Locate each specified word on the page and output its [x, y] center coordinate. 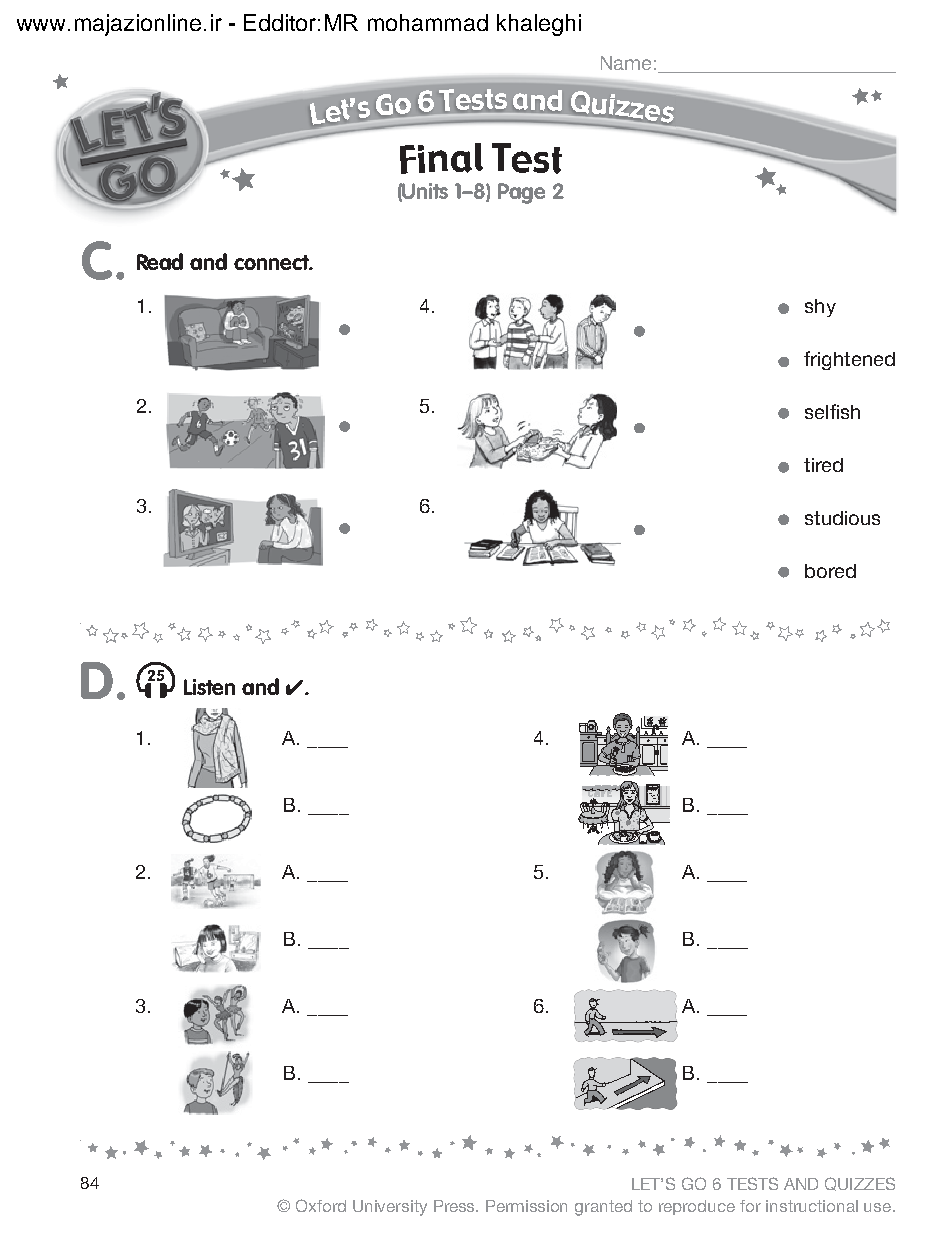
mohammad [428, 22]
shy [820, 308]
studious [842, 518]
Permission [526, 1206]
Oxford [321, 1205]
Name [626, 63]
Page [521, 193]
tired [823, 465]
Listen [209, 687]
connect [272, 262]
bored [830, 571]
